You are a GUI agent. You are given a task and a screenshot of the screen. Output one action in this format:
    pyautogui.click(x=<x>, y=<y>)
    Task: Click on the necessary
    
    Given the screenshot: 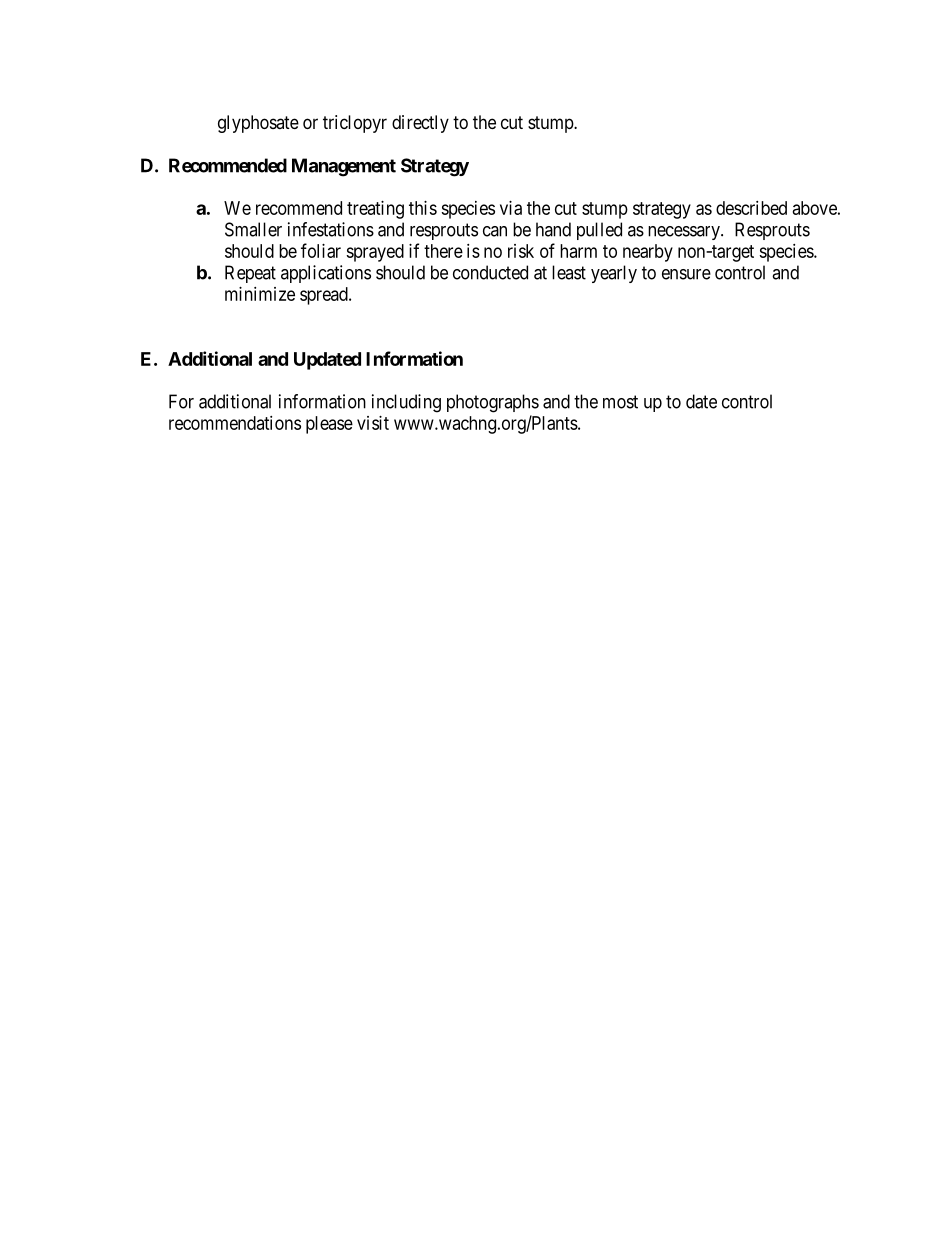 What is the action you would take?
    pyautogui.click(x=685, y=233)
